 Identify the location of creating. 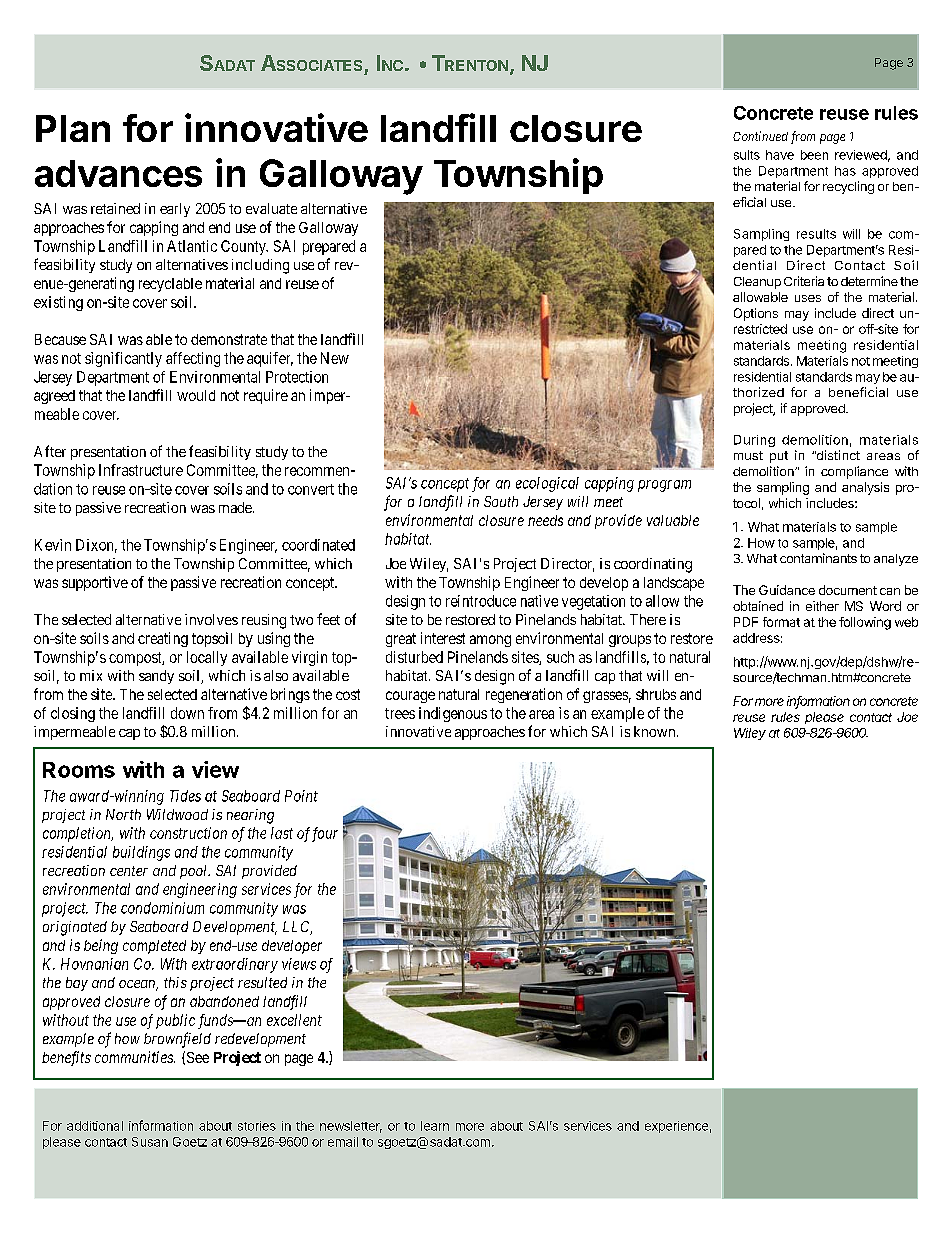
(163, 639).
